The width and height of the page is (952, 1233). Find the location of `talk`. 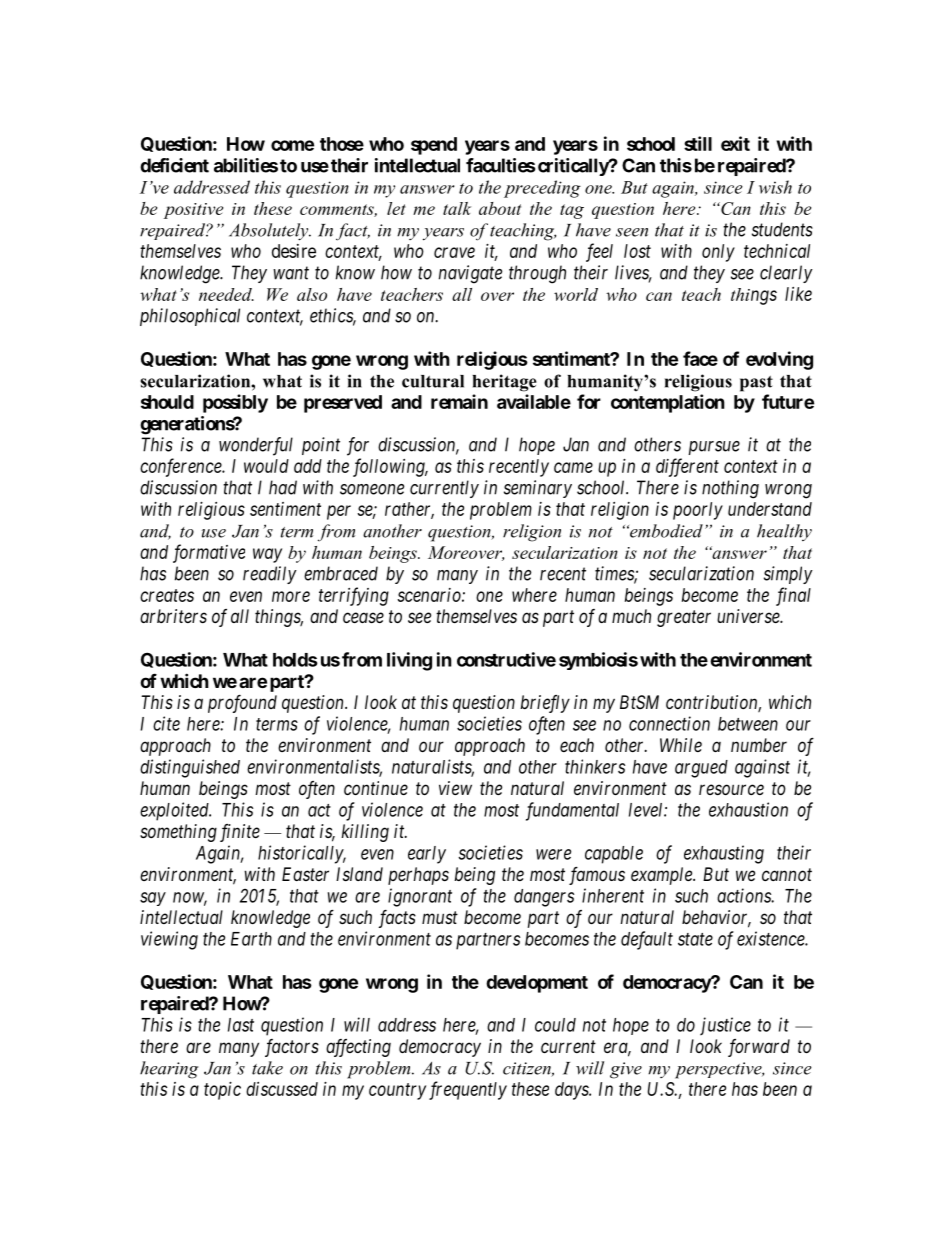

talk is located at coordinates (457, 208).
